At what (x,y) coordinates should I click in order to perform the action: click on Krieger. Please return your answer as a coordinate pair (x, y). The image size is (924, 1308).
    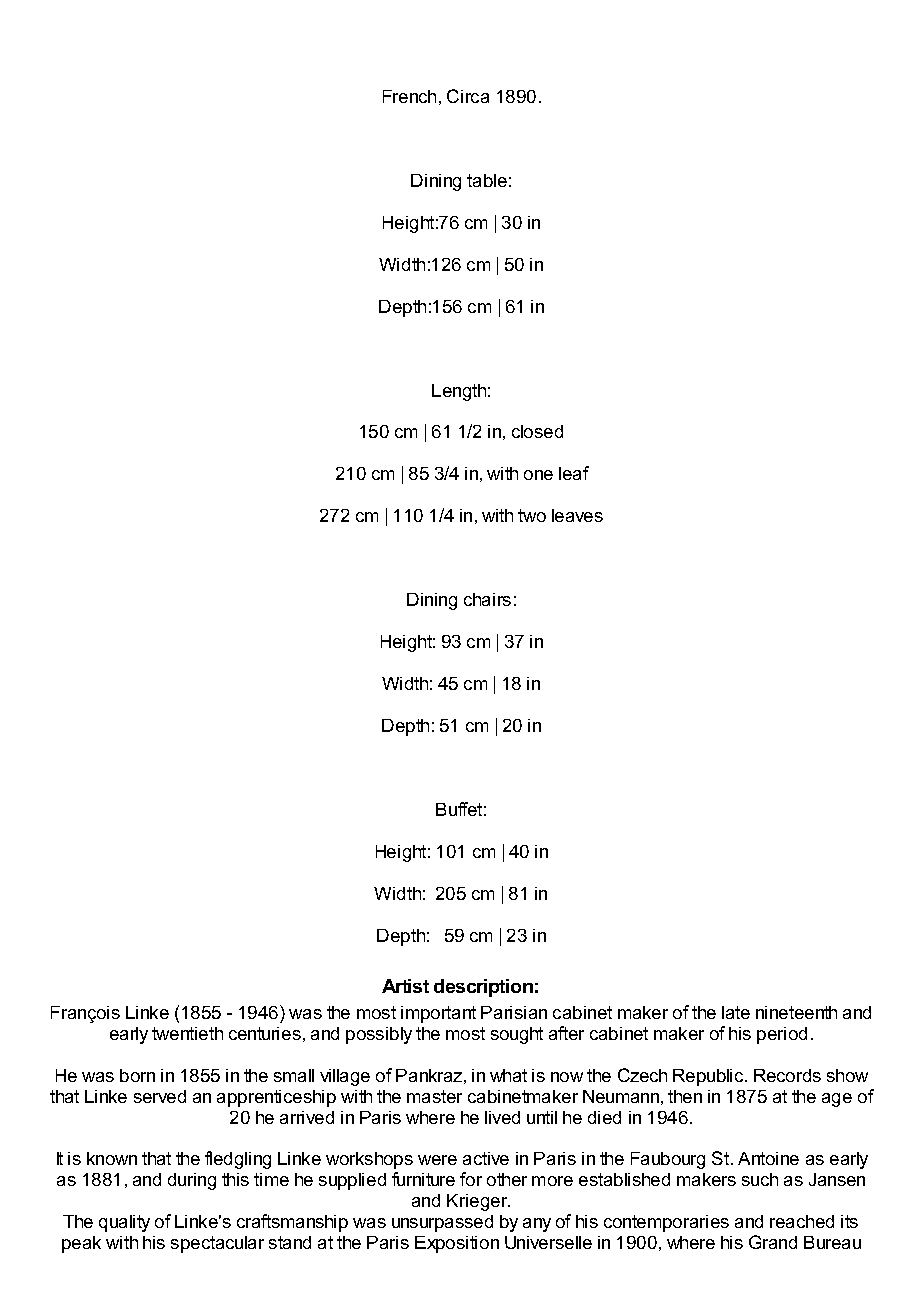
    Looking at the image, I should click on (478, 1202).
